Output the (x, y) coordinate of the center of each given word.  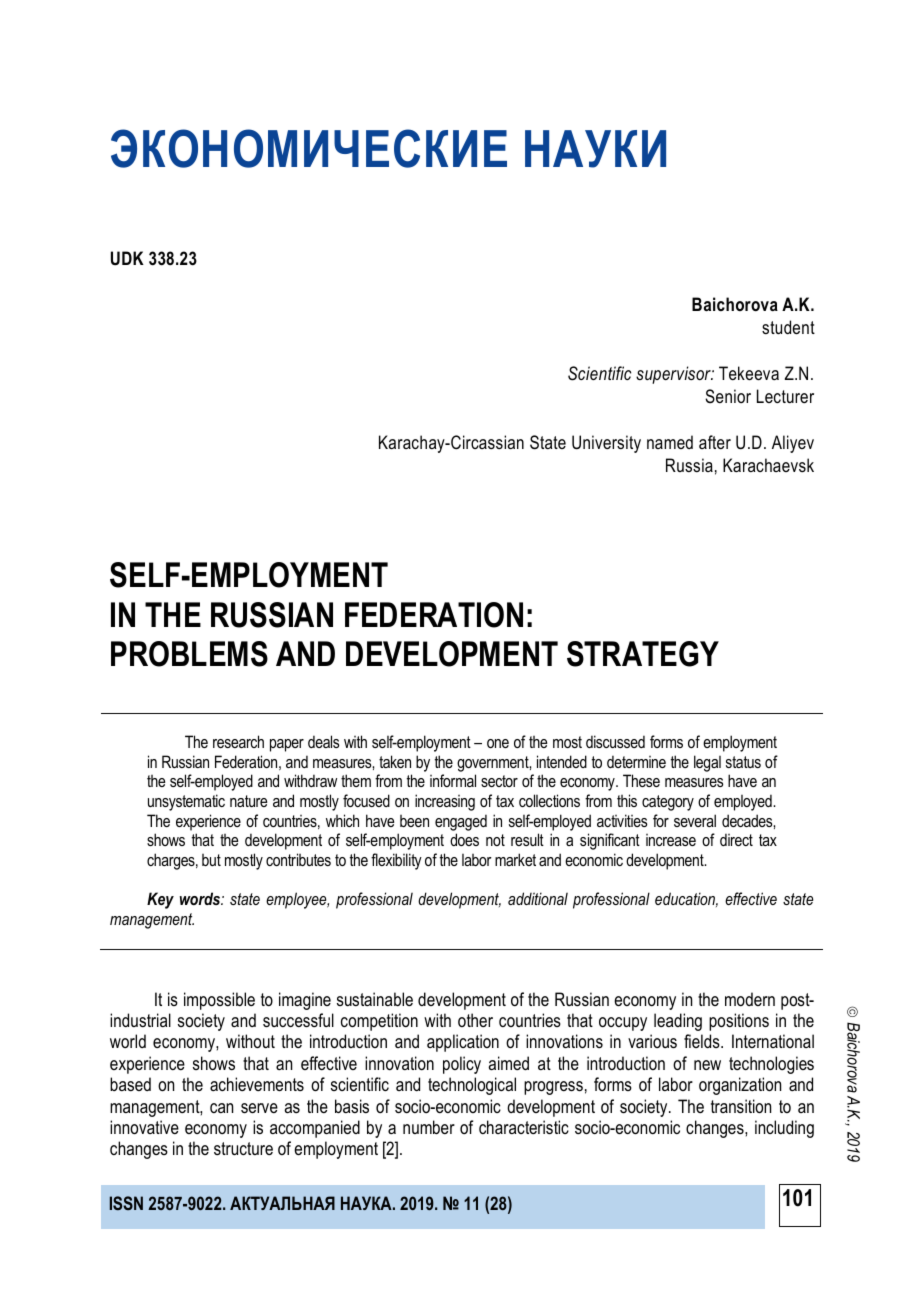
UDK (127, 258)
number (429, 1127)
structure (243, 1148)
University (606, 444)
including (784, 1129)
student (788, 327)
